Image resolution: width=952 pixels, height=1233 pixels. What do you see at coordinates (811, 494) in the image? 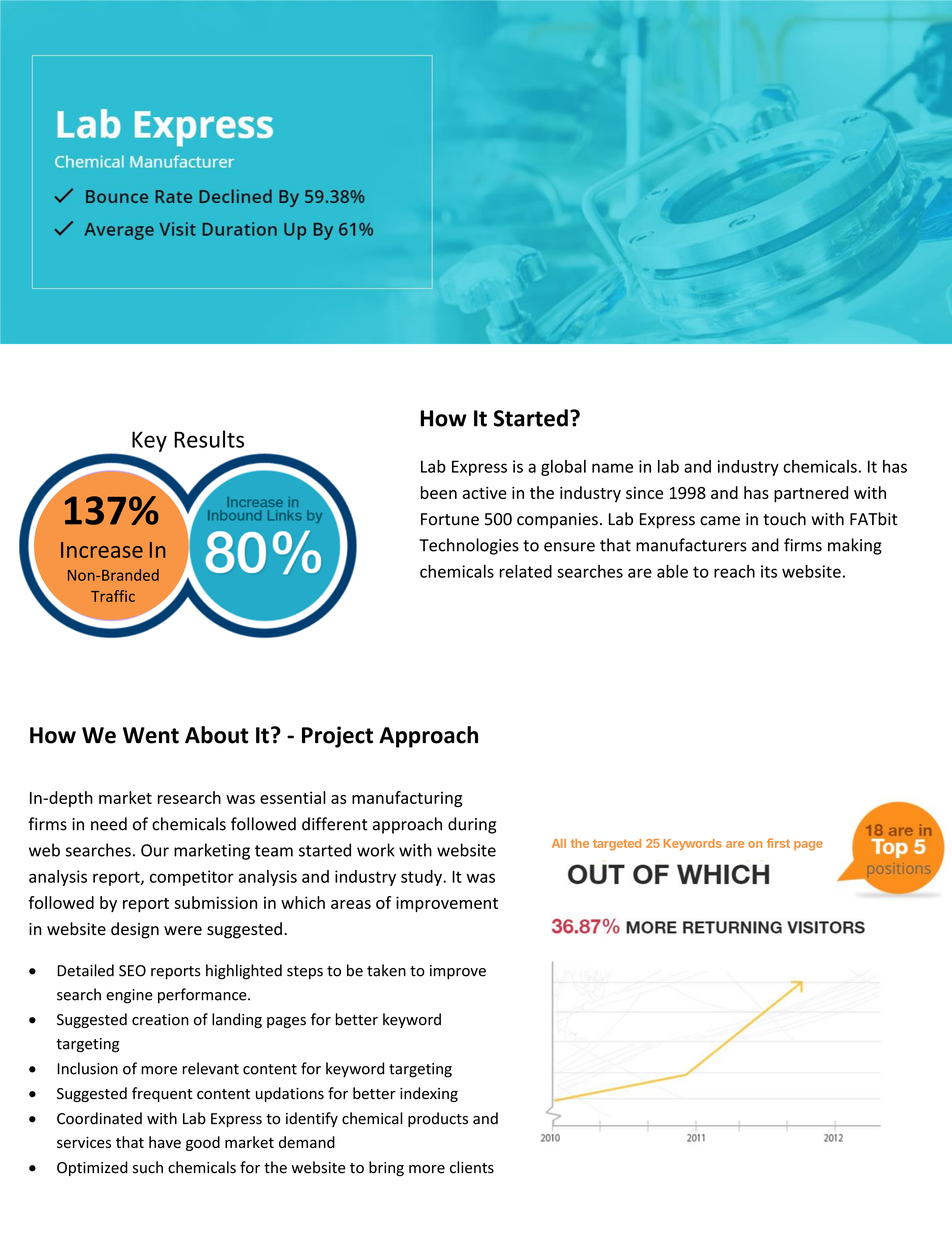
I see `partnered` at bounding box center [811, 494].
